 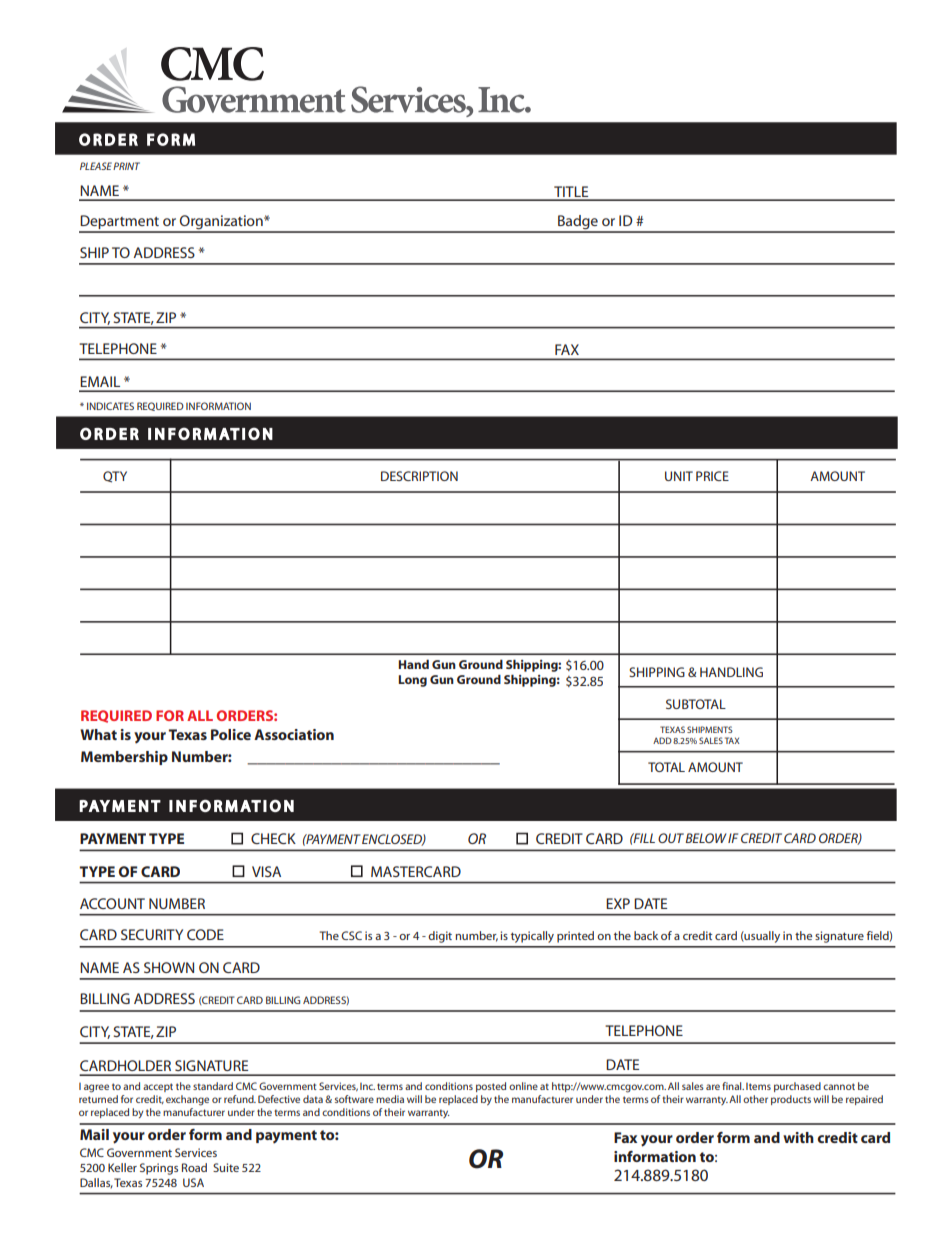 What do you see at coordinates (231, 734) in the screenshot?
I see `Police` at bounding box center [231, 734].
